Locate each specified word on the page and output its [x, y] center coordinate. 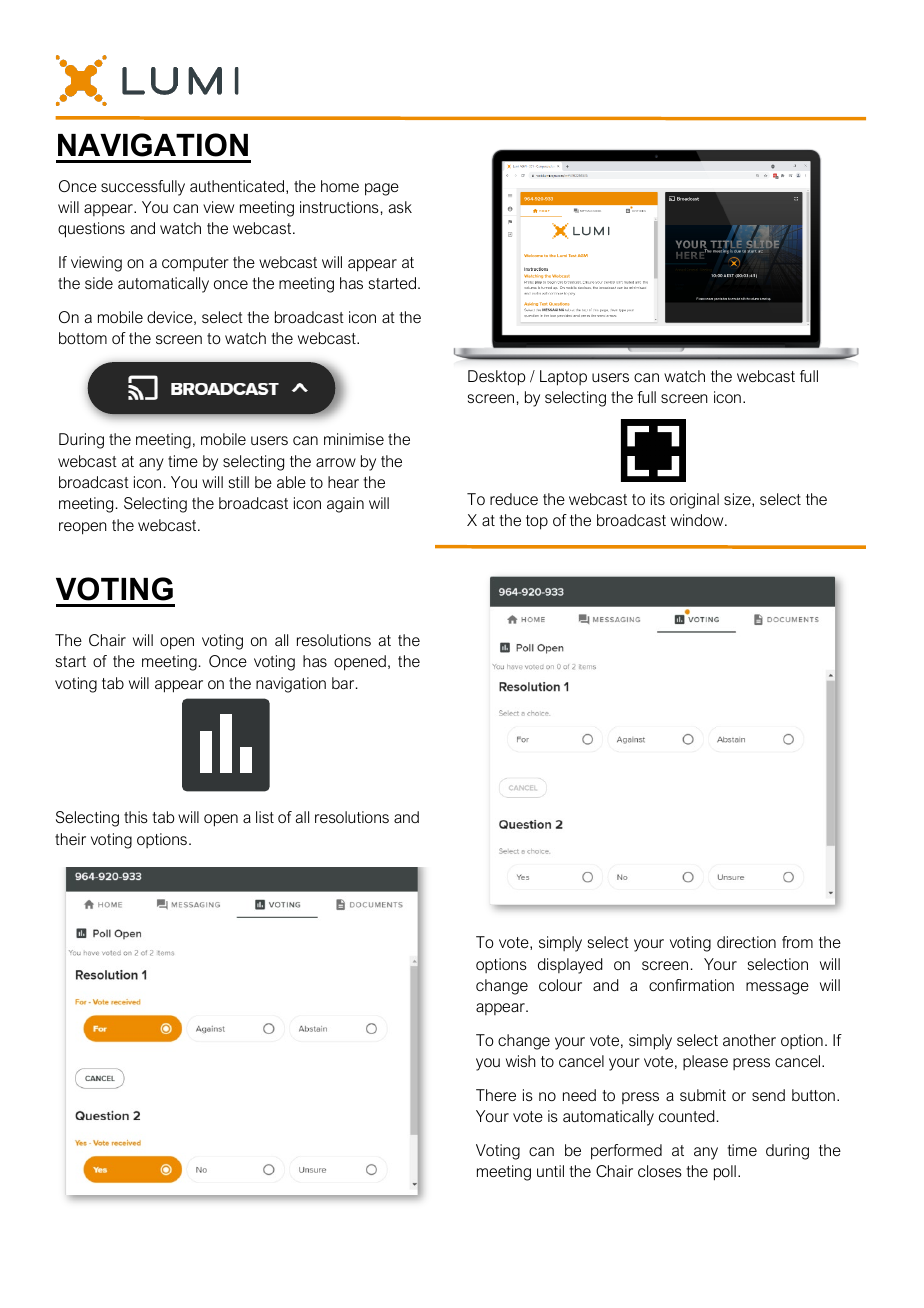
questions [91, 230]
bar [344, 683]
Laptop [563, 378]
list [265, 817]
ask [400, 207]
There [496, 1095]
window [698, 520]
